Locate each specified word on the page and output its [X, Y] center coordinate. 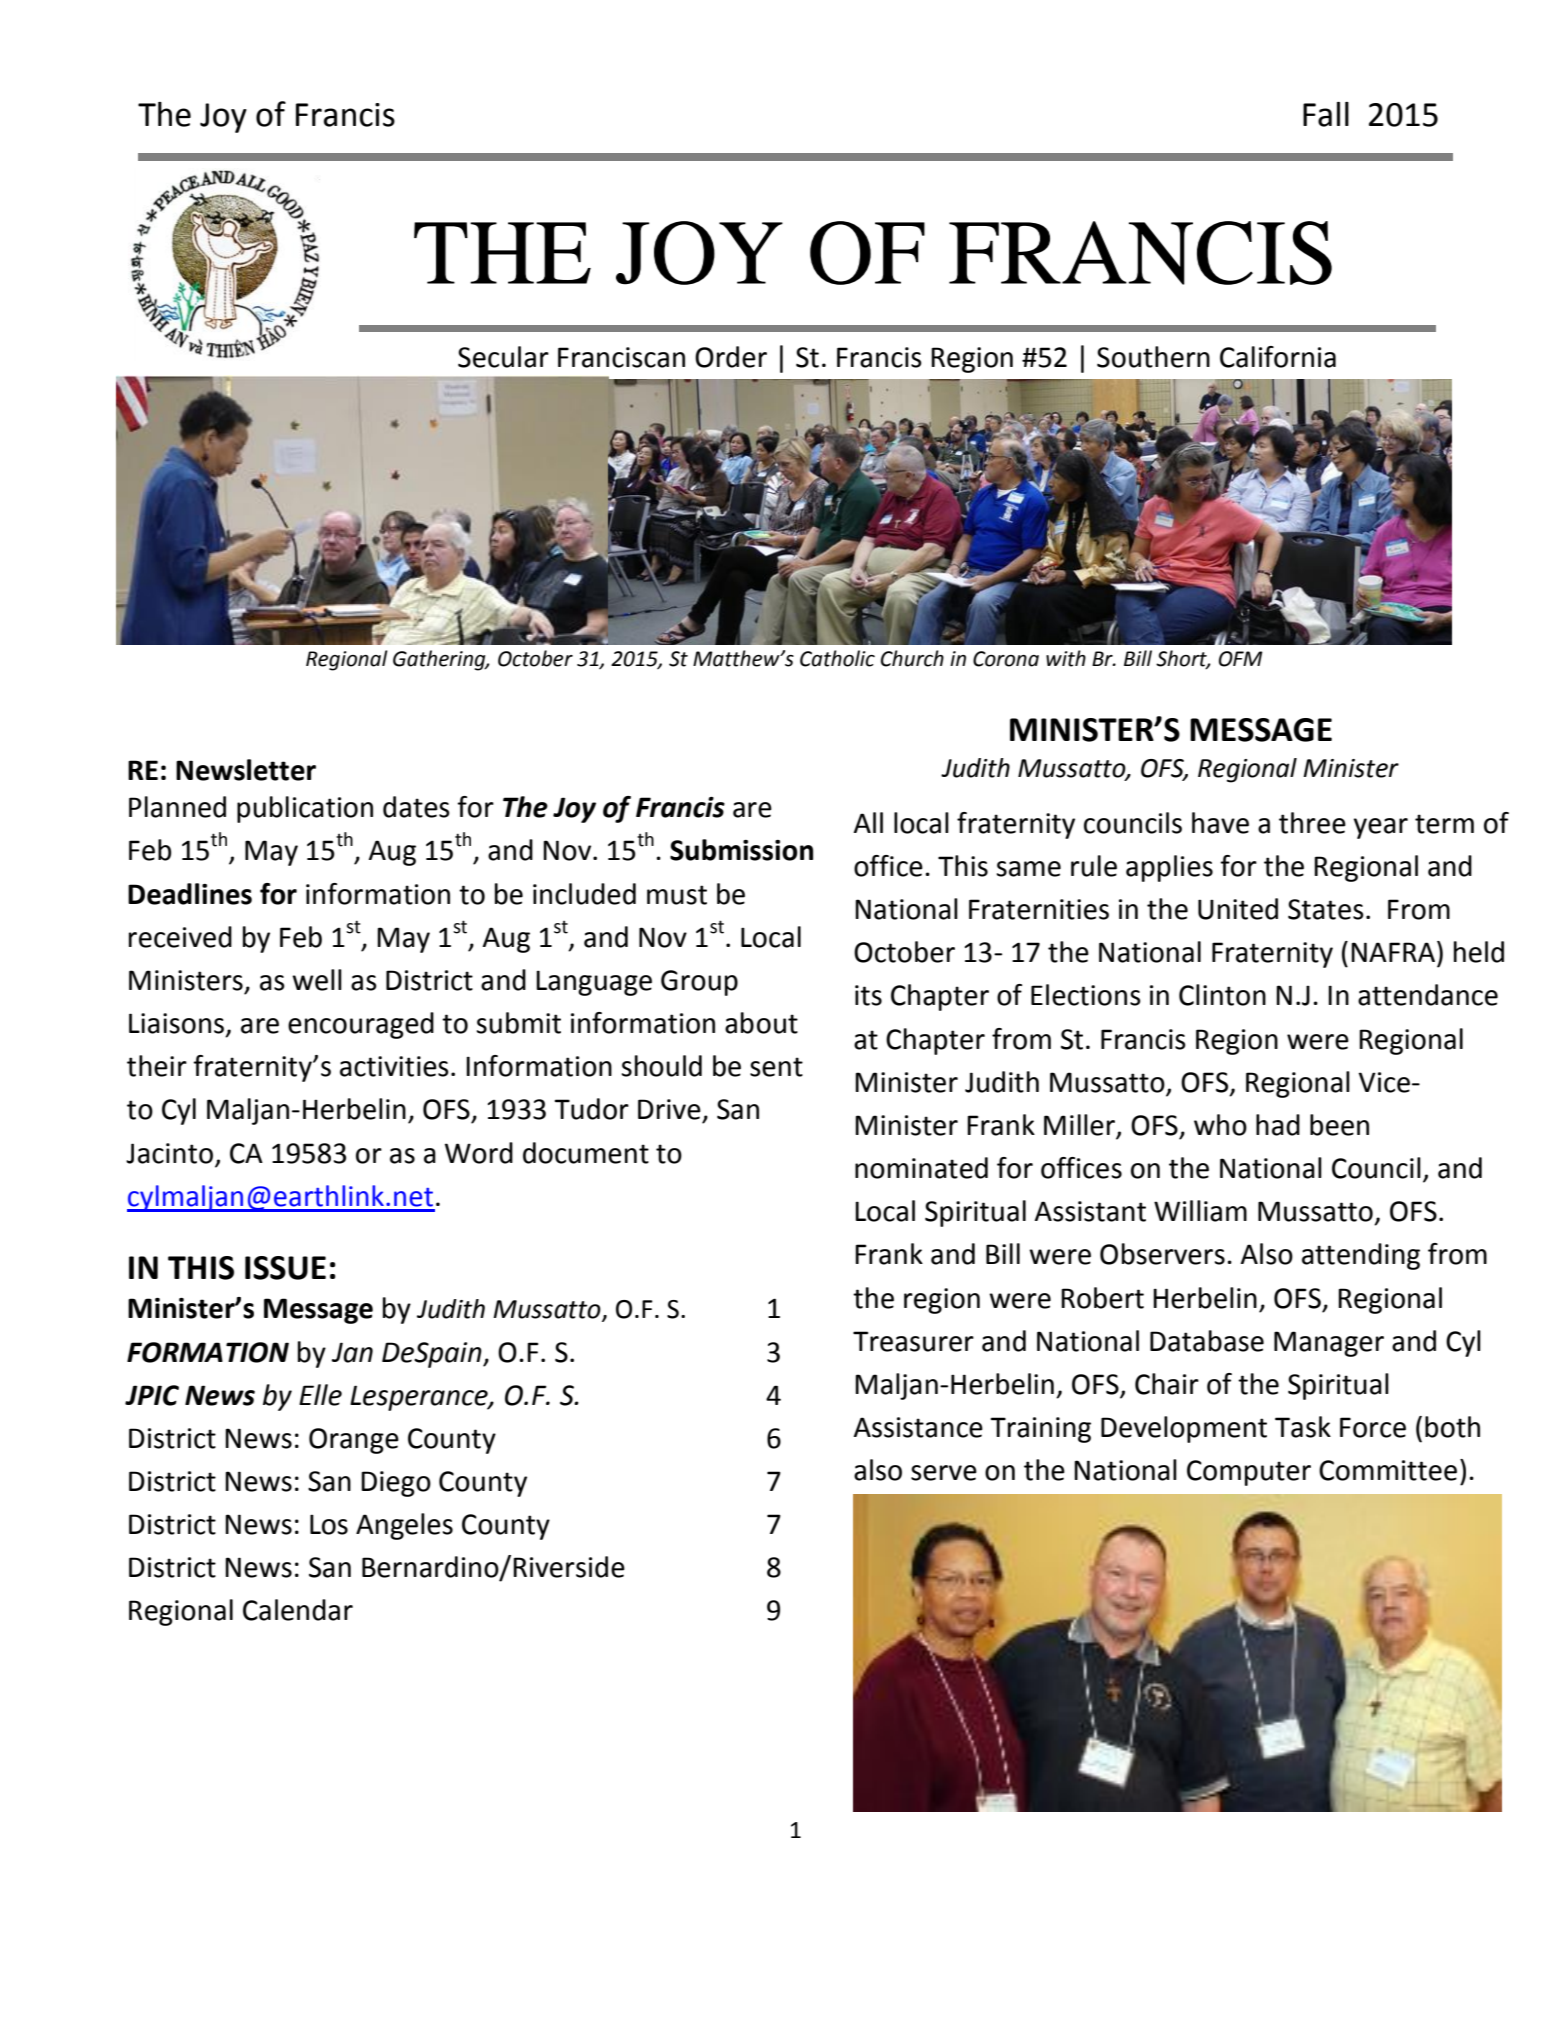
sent [776, 1067]
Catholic [837, 658]
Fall [1326, 114]
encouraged [361, 1025]
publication [305, 809]
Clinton [1222, 995]
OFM [1241, 659]
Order [731, 357]
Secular [503, 357]
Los [329, 1524]
